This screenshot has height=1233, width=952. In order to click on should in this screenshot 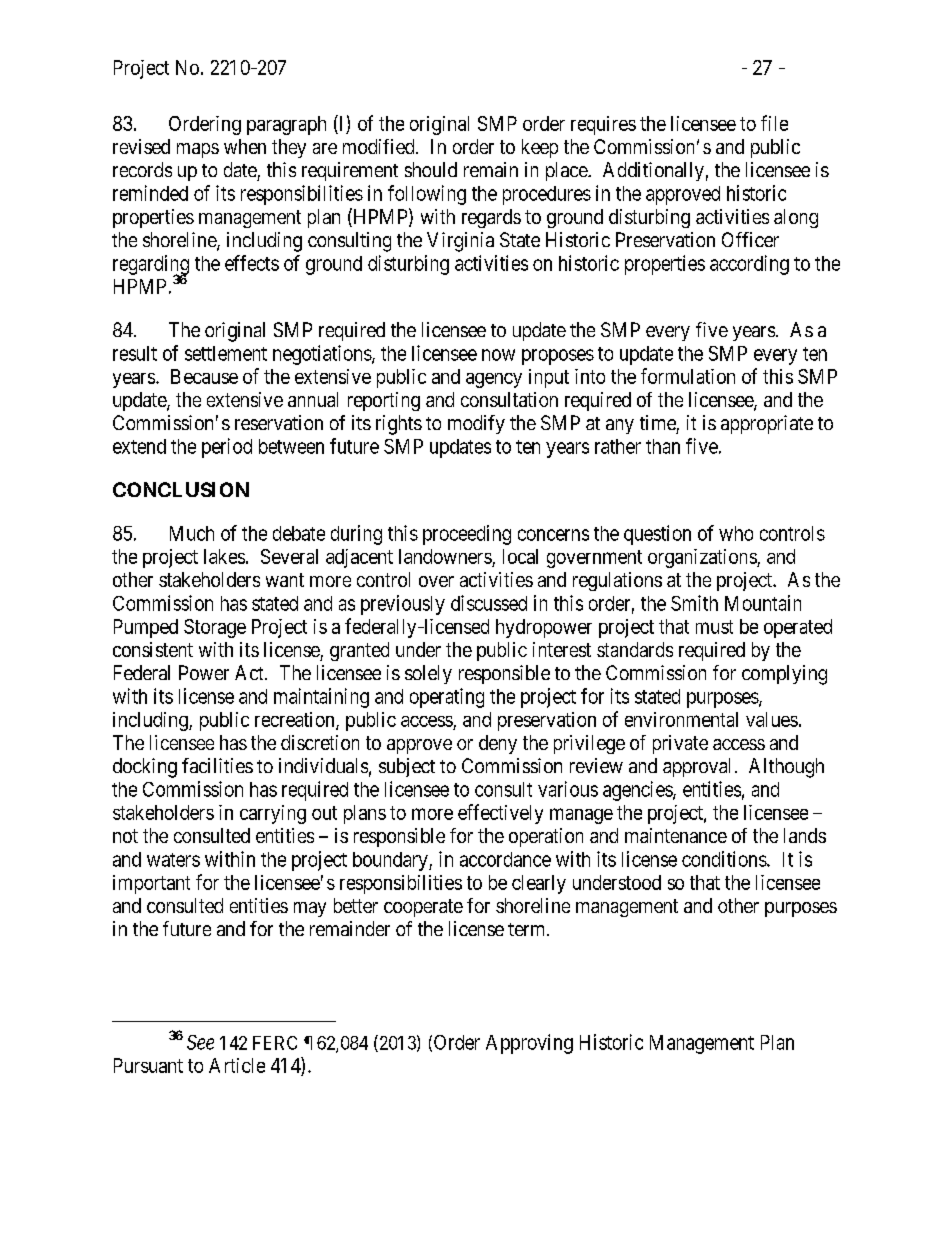, I will do `click(431, 169)`.
